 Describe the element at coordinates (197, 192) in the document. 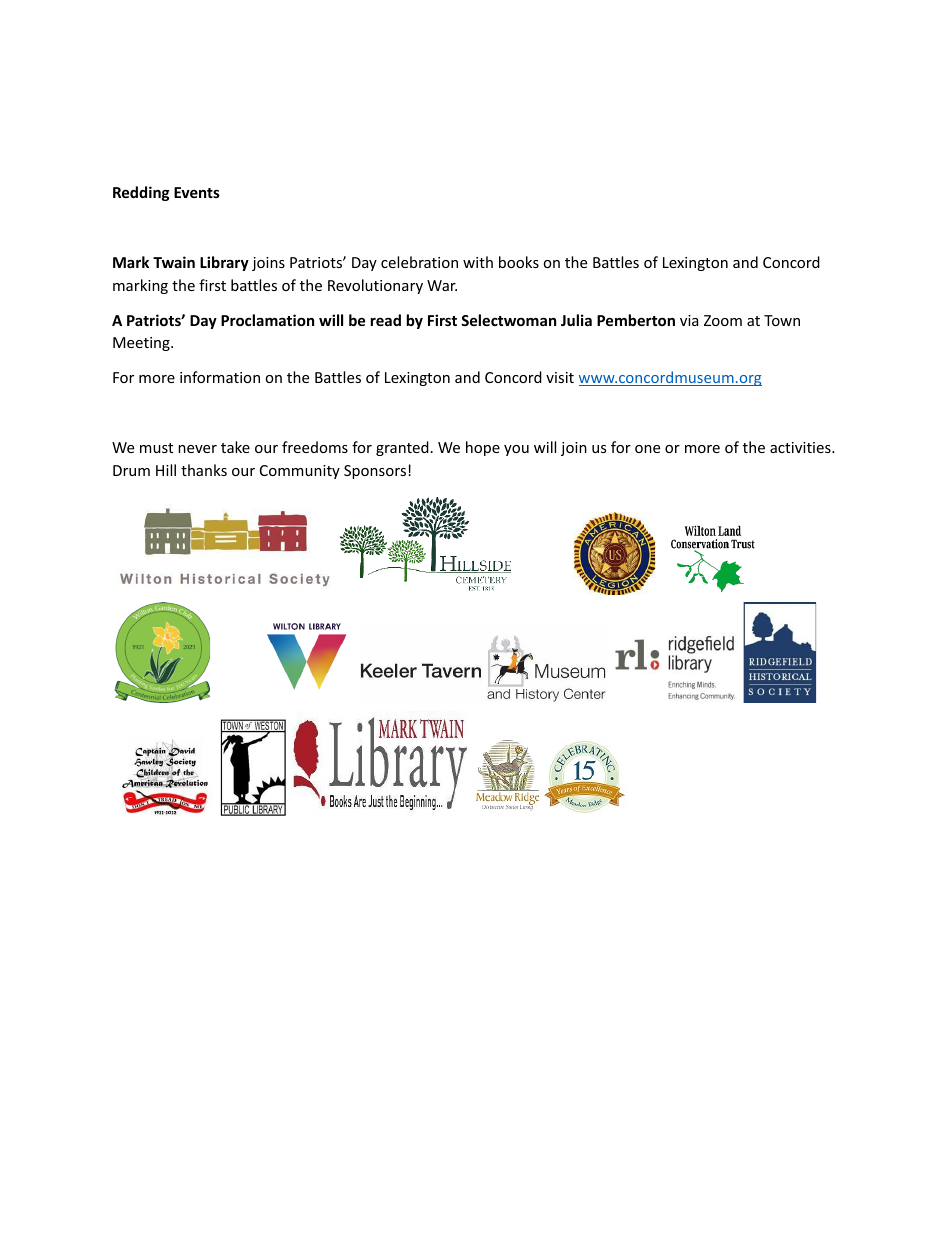

I see `Events` at that location.
